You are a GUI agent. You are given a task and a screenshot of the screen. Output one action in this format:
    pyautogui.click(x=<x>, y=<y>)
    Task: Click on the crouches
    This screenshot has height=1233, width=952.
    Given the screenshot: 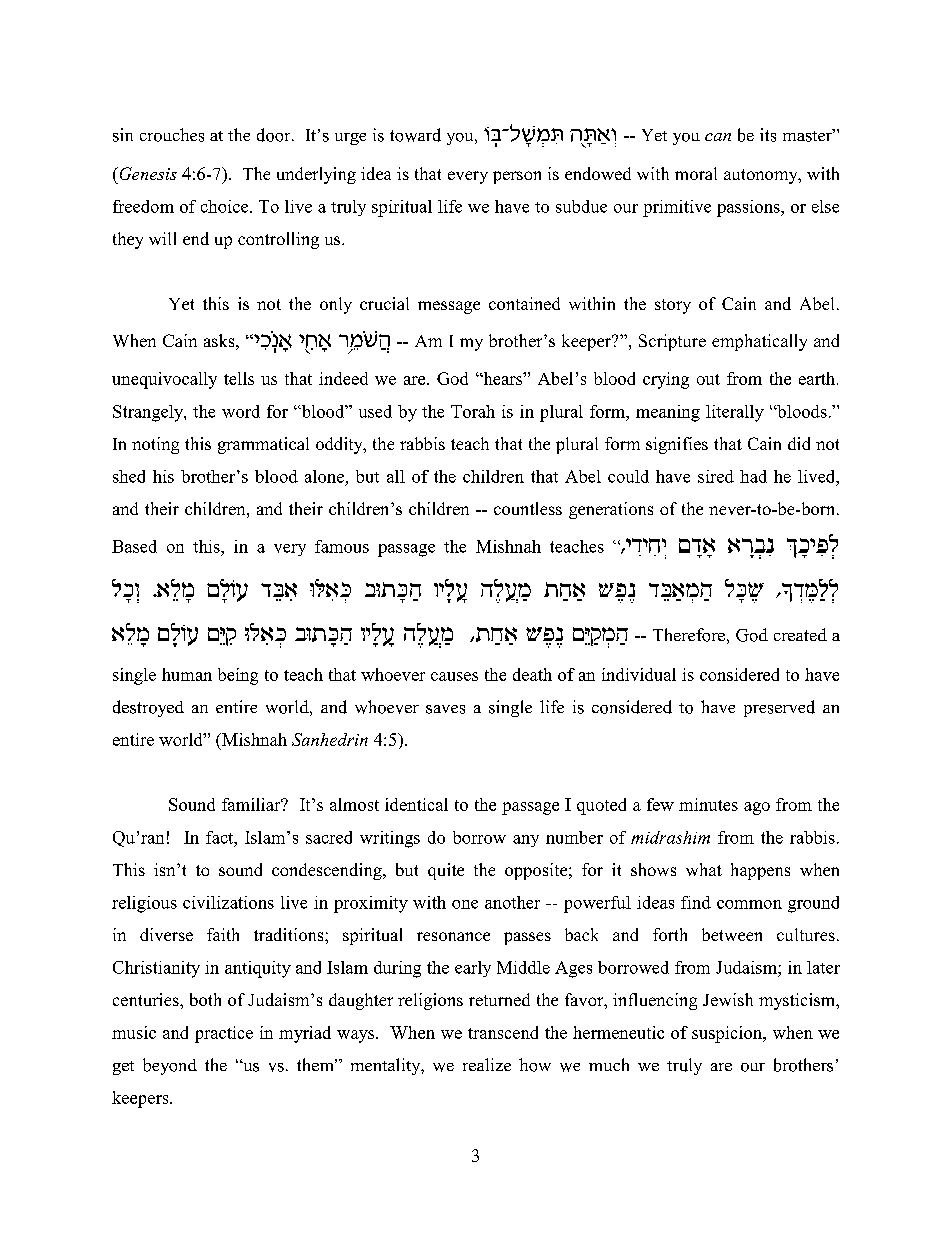 What is the action you would take?
    pyautogui.click(x=172, y=135)
